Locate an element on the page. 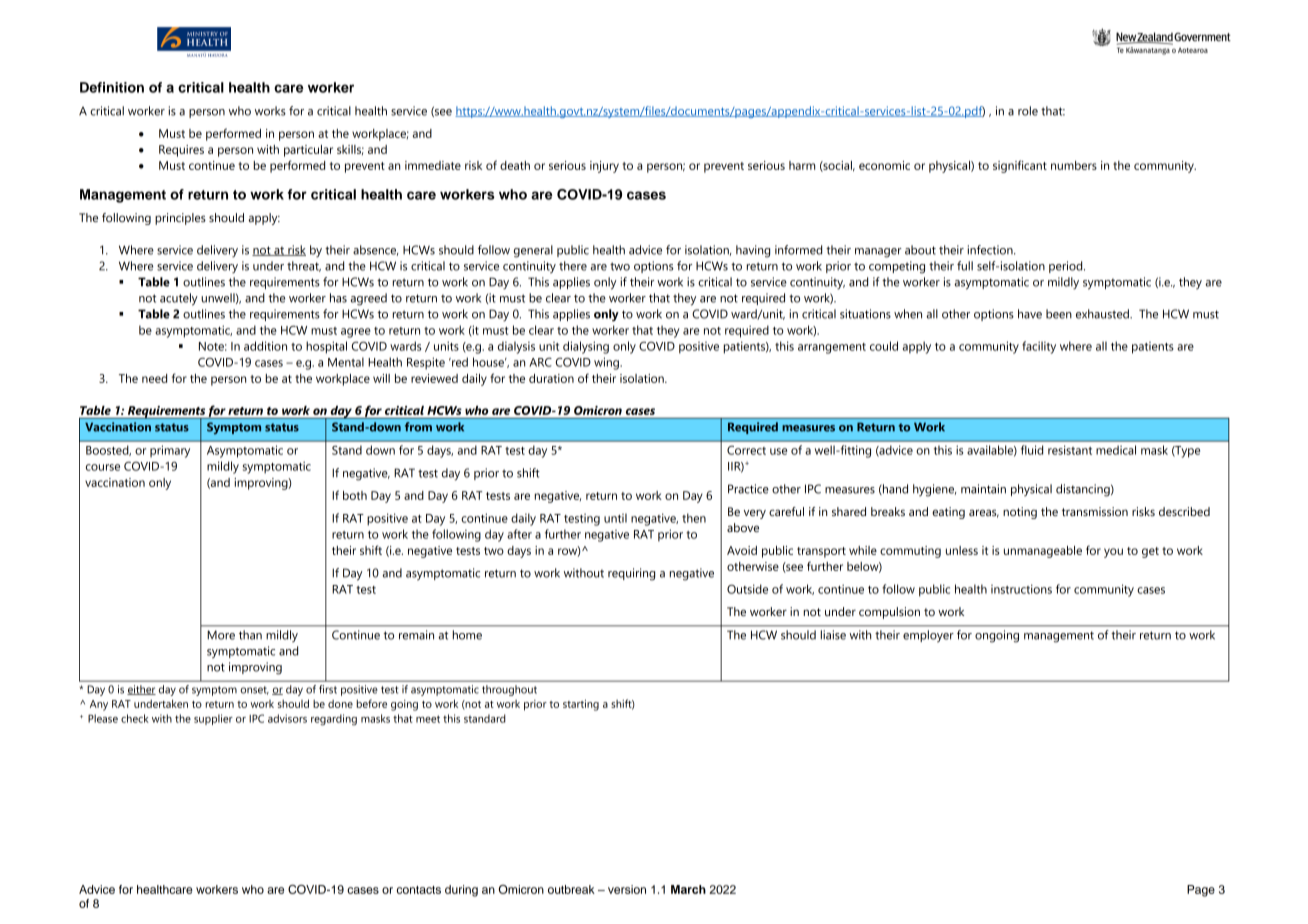  employer is located at coordinates (928, 636).
